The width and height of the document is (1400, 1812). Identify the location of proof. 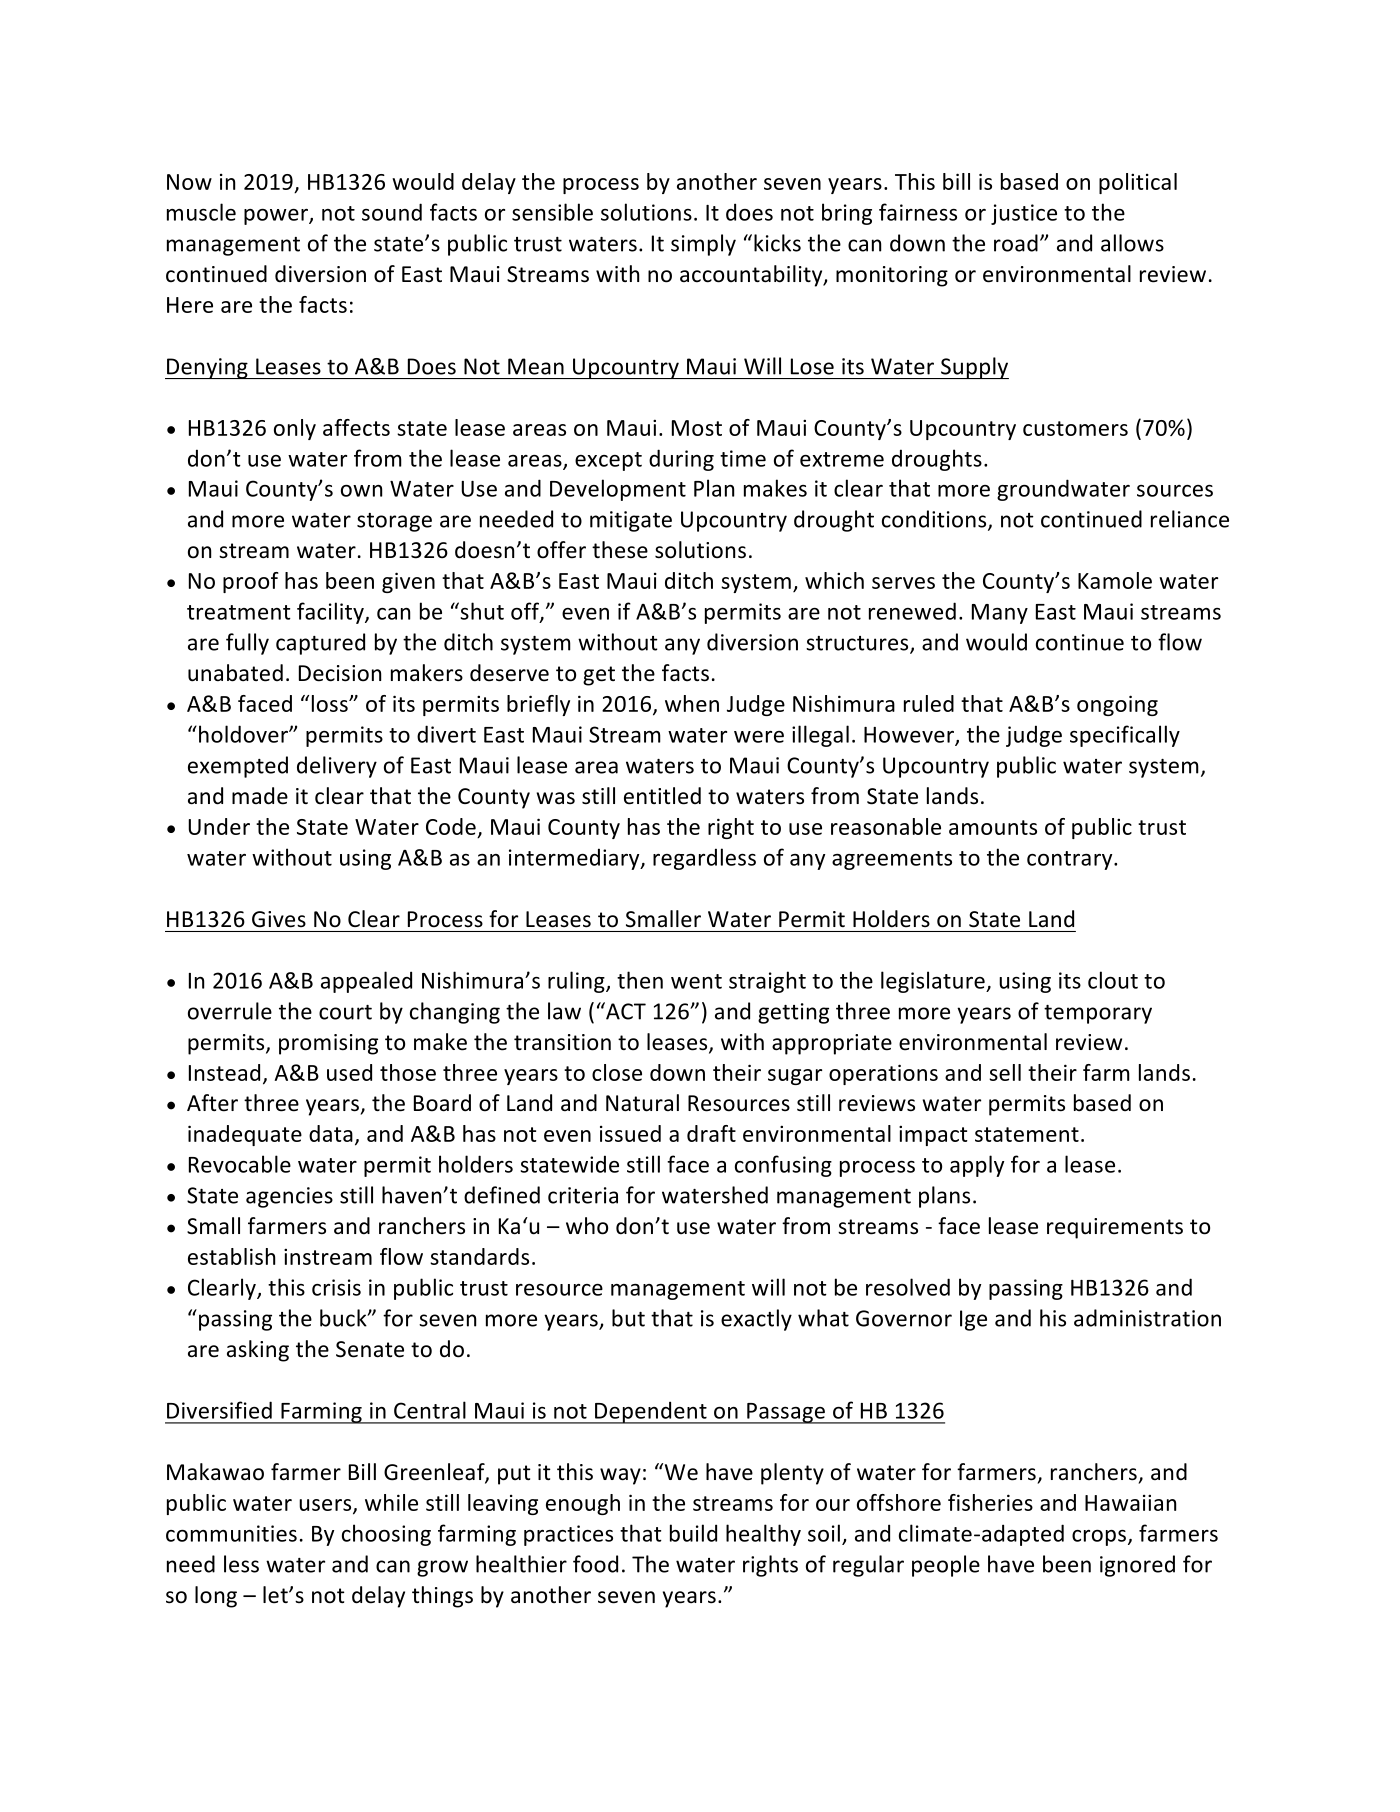
(251, 582).
